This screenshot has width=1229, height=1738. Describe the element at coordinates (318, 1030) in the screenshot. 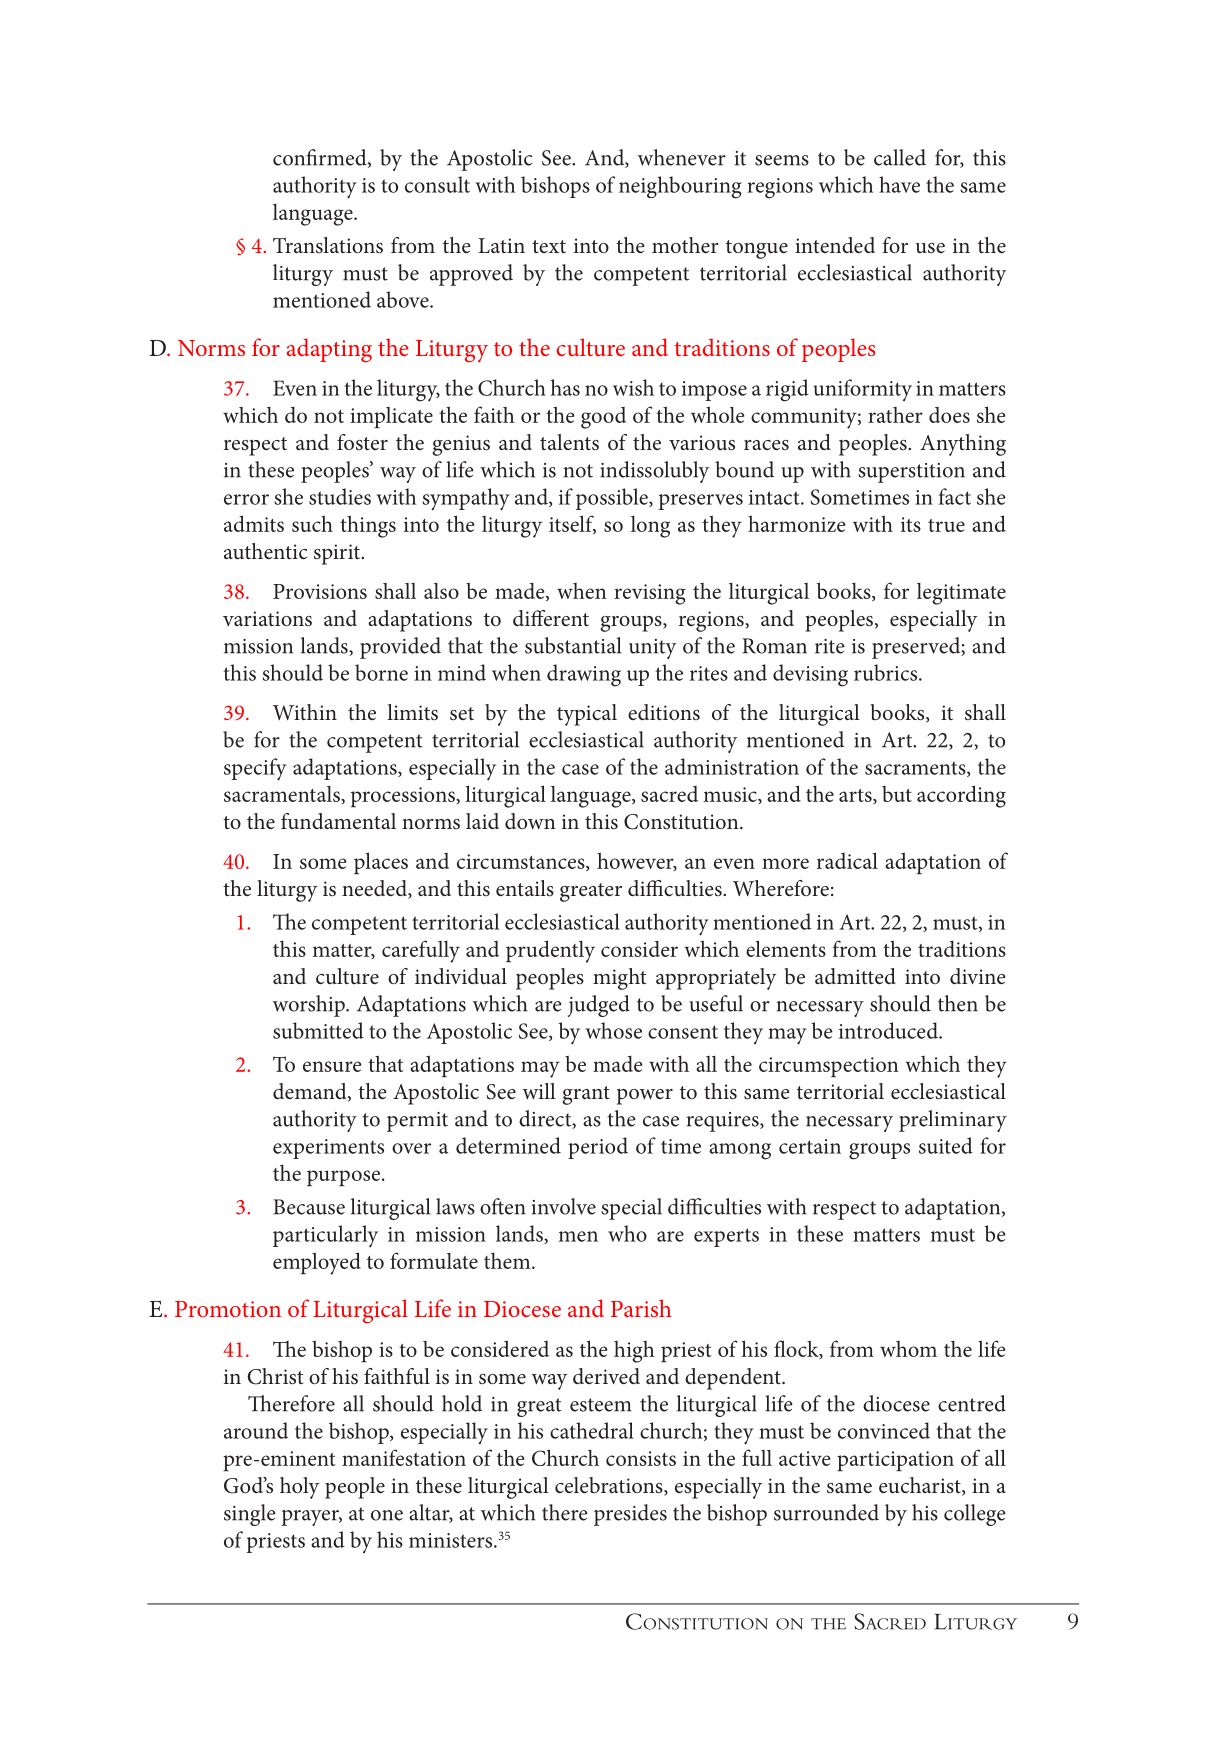

I see `submitted` at that location.
